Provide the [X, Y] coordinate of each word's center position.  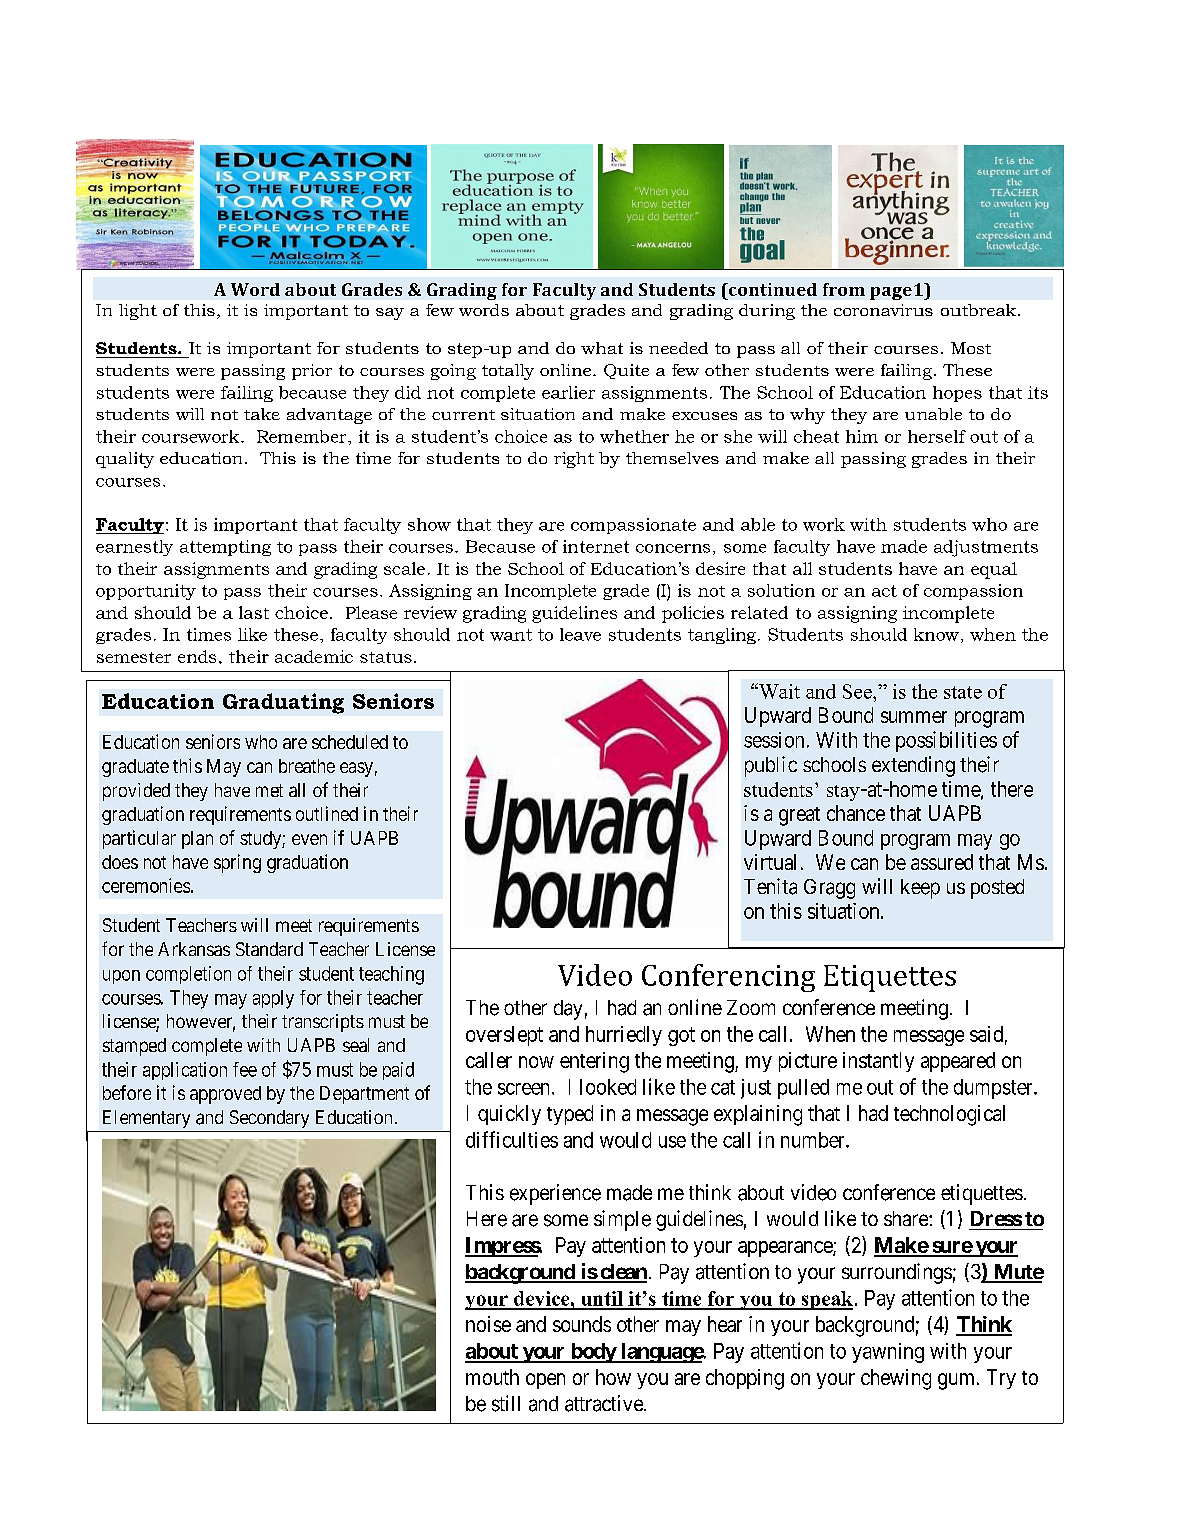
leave [580, 634]
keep [920, 889]
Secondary [269, 1119]
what [602, 348]
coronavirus [883, 310]
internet [596, 546]
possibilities [946, 741]
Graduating [283, 703]
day [568, 1010]
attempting [225, 548]
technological [949, 1115]
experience [555, 1194]
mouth [492, 1377]
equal [994, 570]
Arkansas [194, 949]
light [138, 312]
